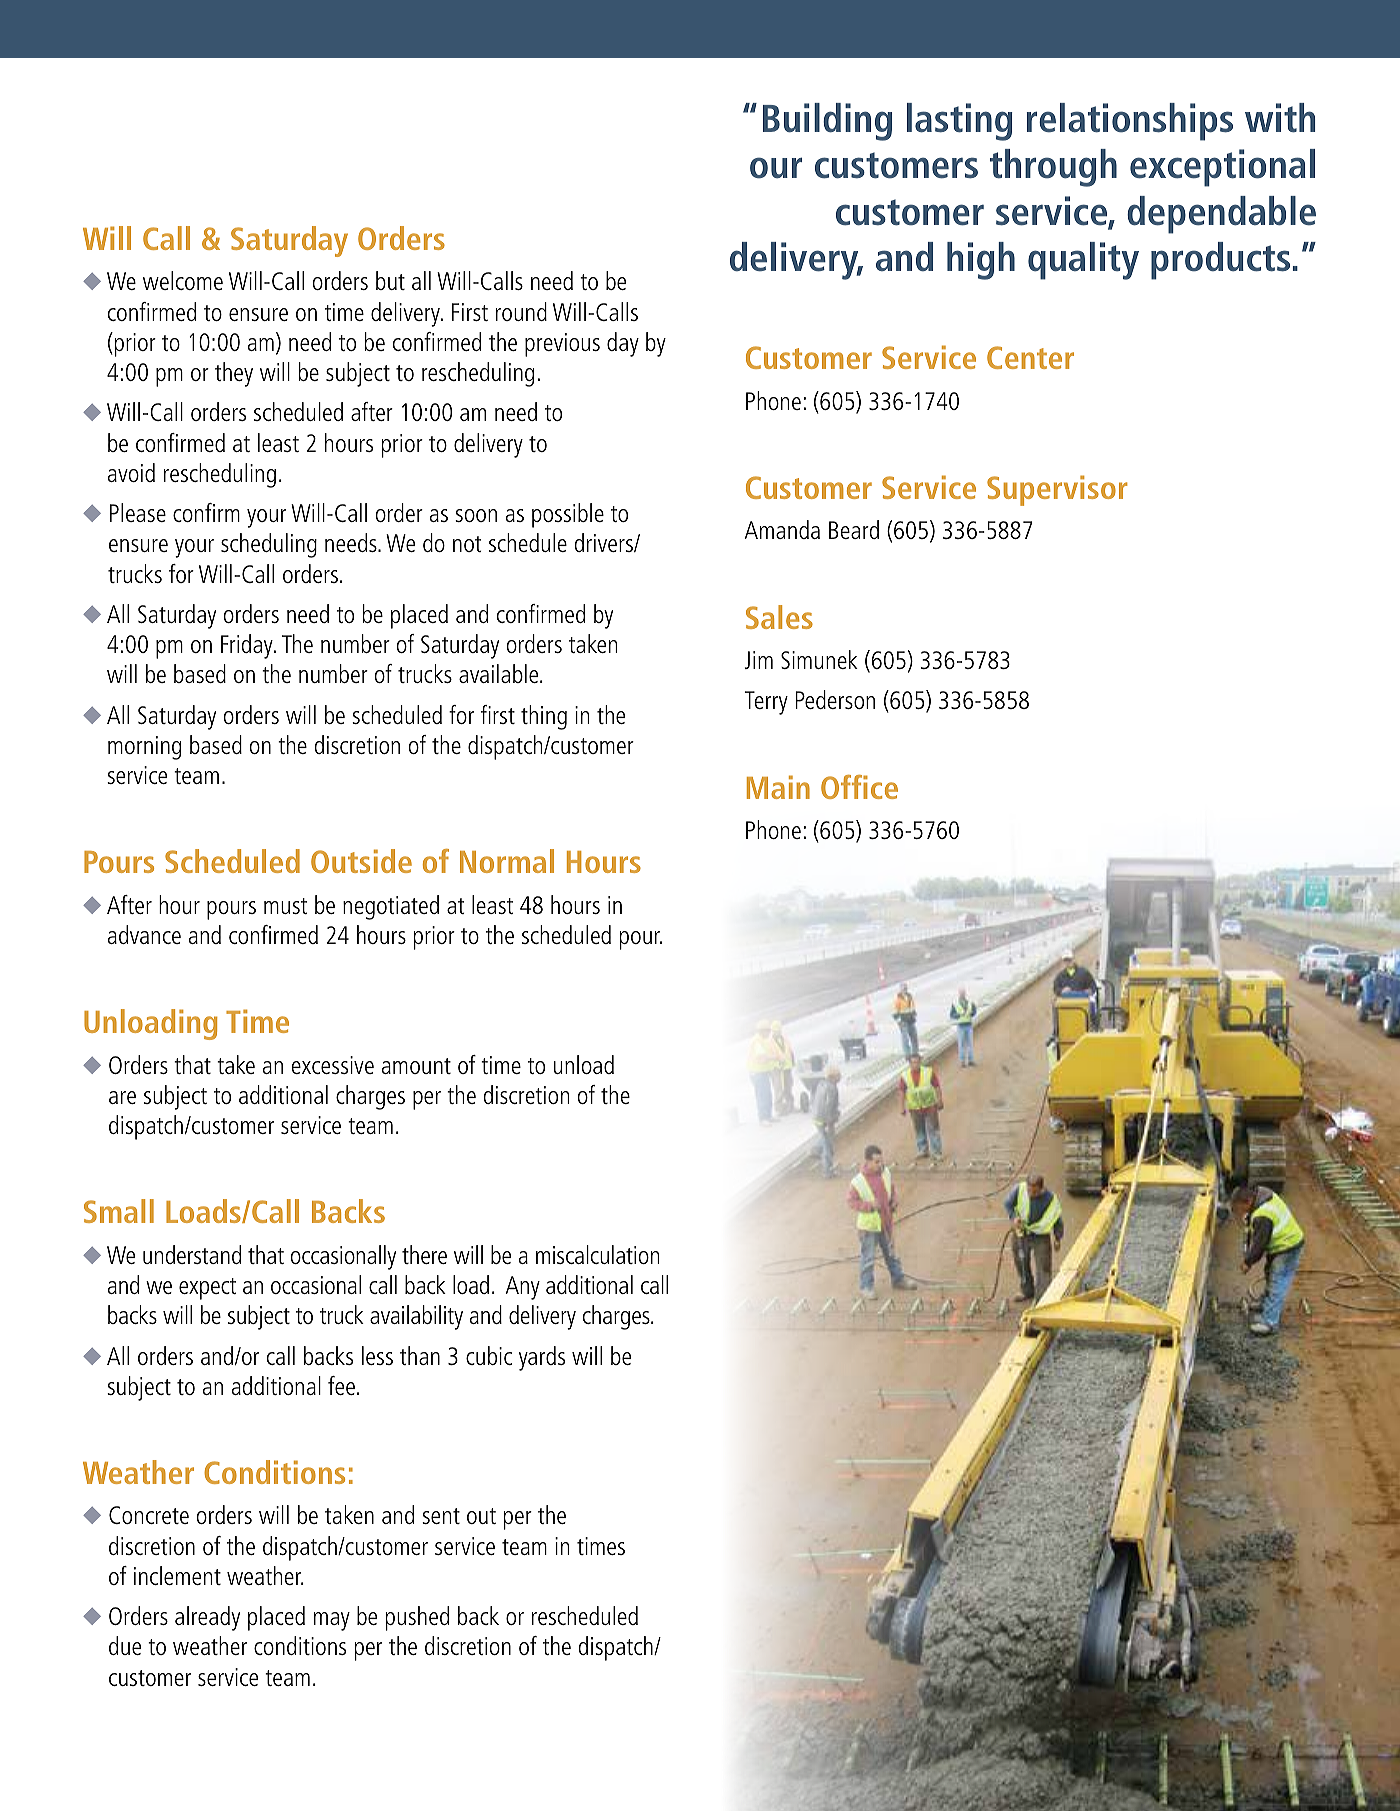 The image size is (1400, 1811). I want to click on welcome, so click(183, 280).
